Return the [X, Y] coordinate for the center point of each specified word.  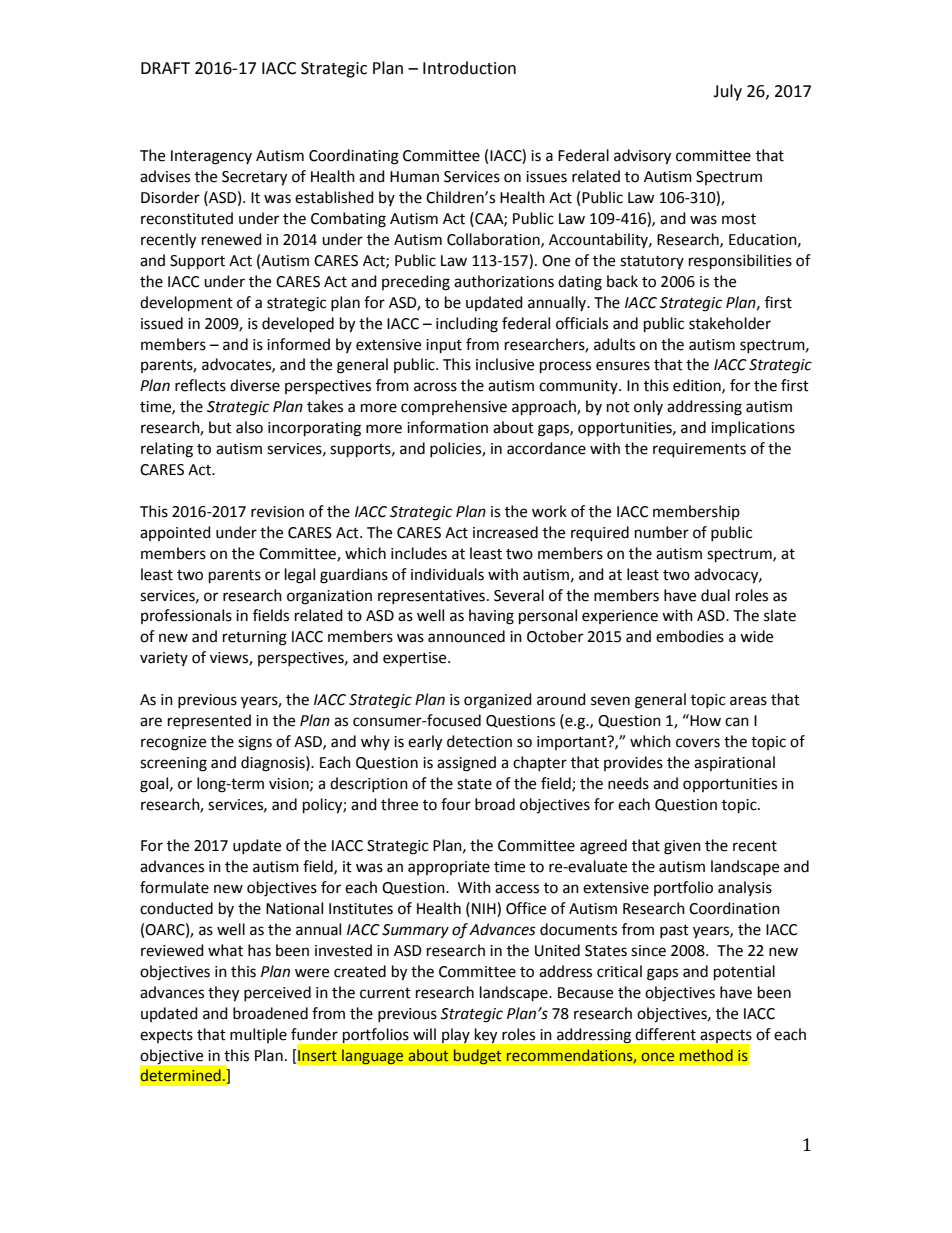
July [727, 92]
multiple [258, 1035]
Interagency [211, 157]
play [456, 1035]
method [706, 1055]
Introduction [469, 68]
